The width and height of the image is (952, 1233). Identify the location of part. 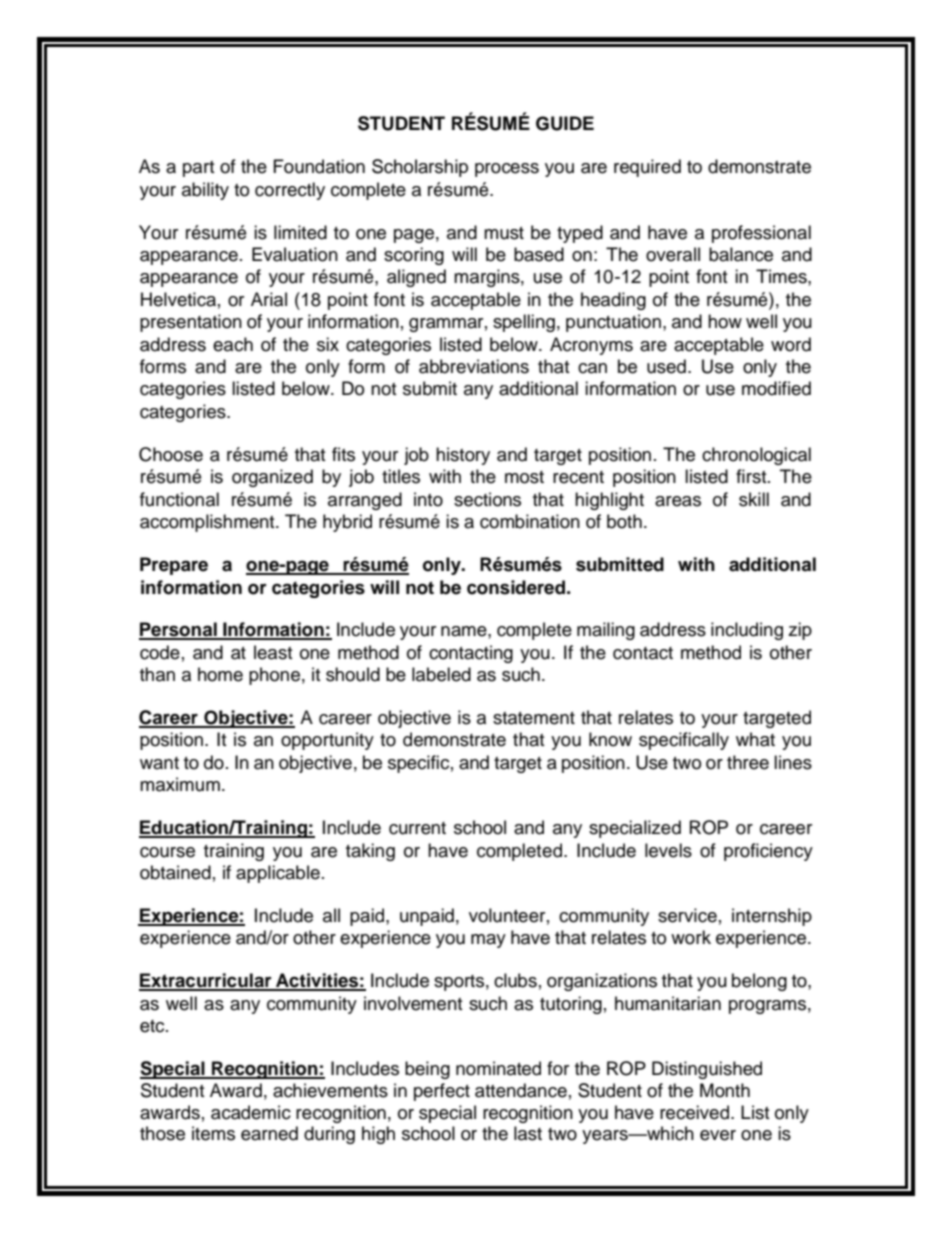
(198, 169).
